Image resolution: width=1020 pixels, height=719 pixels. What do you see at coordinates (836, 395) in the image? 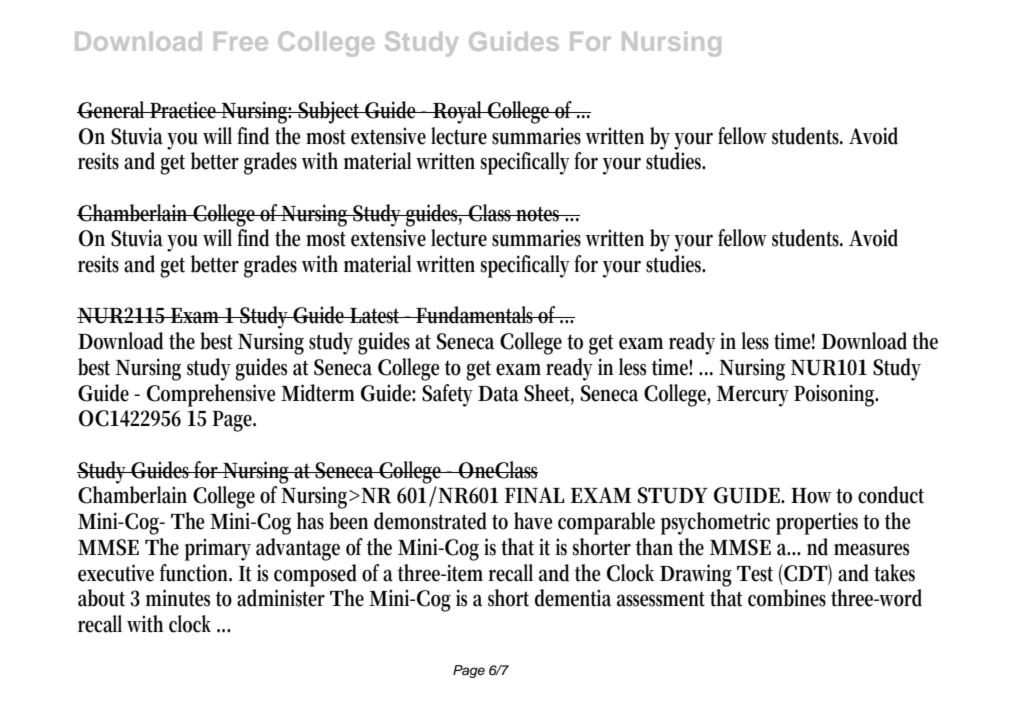
I see `Poisoning` at bounding box center [836, 395].
